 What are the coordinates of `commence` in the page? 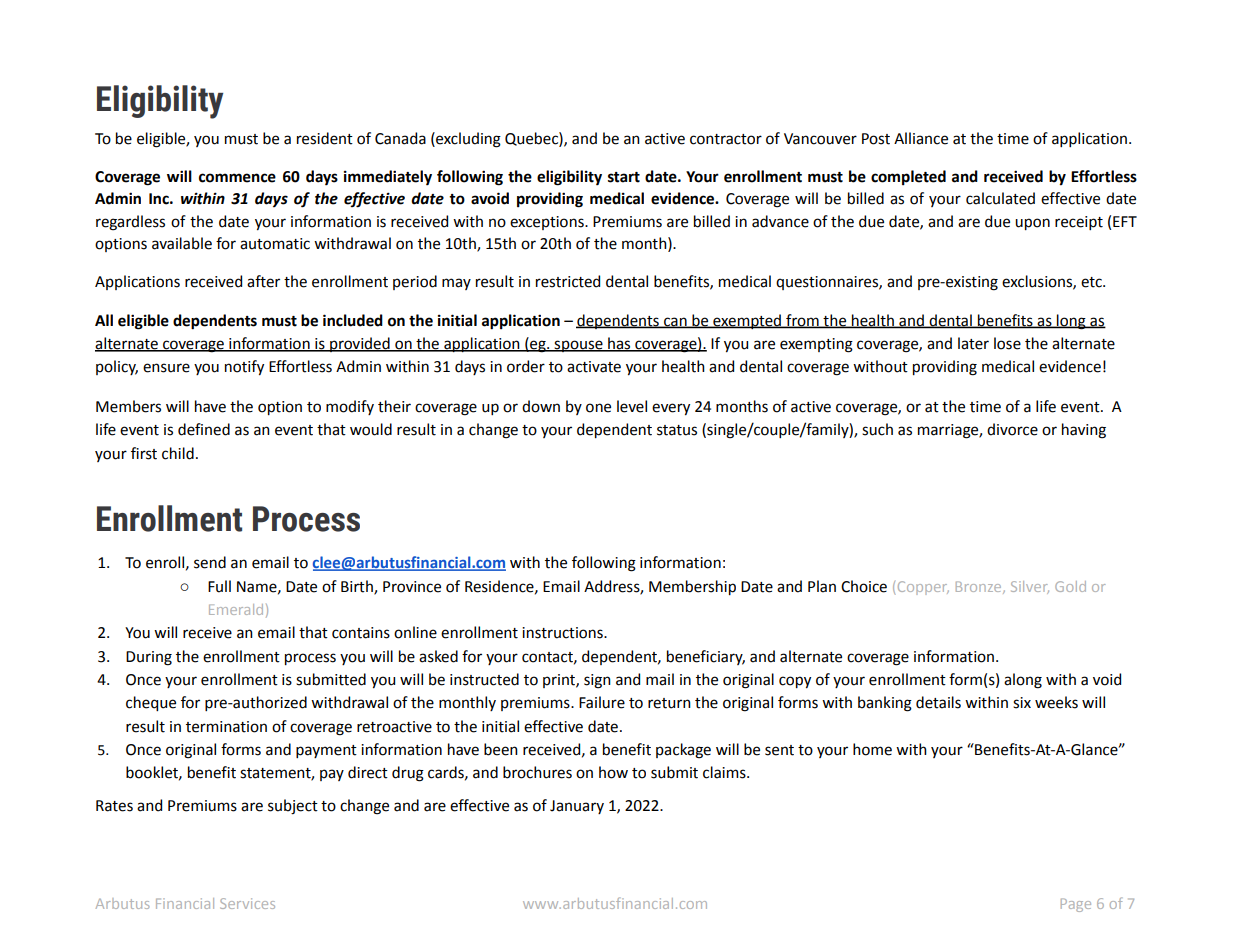 It's located at (237, 178).
